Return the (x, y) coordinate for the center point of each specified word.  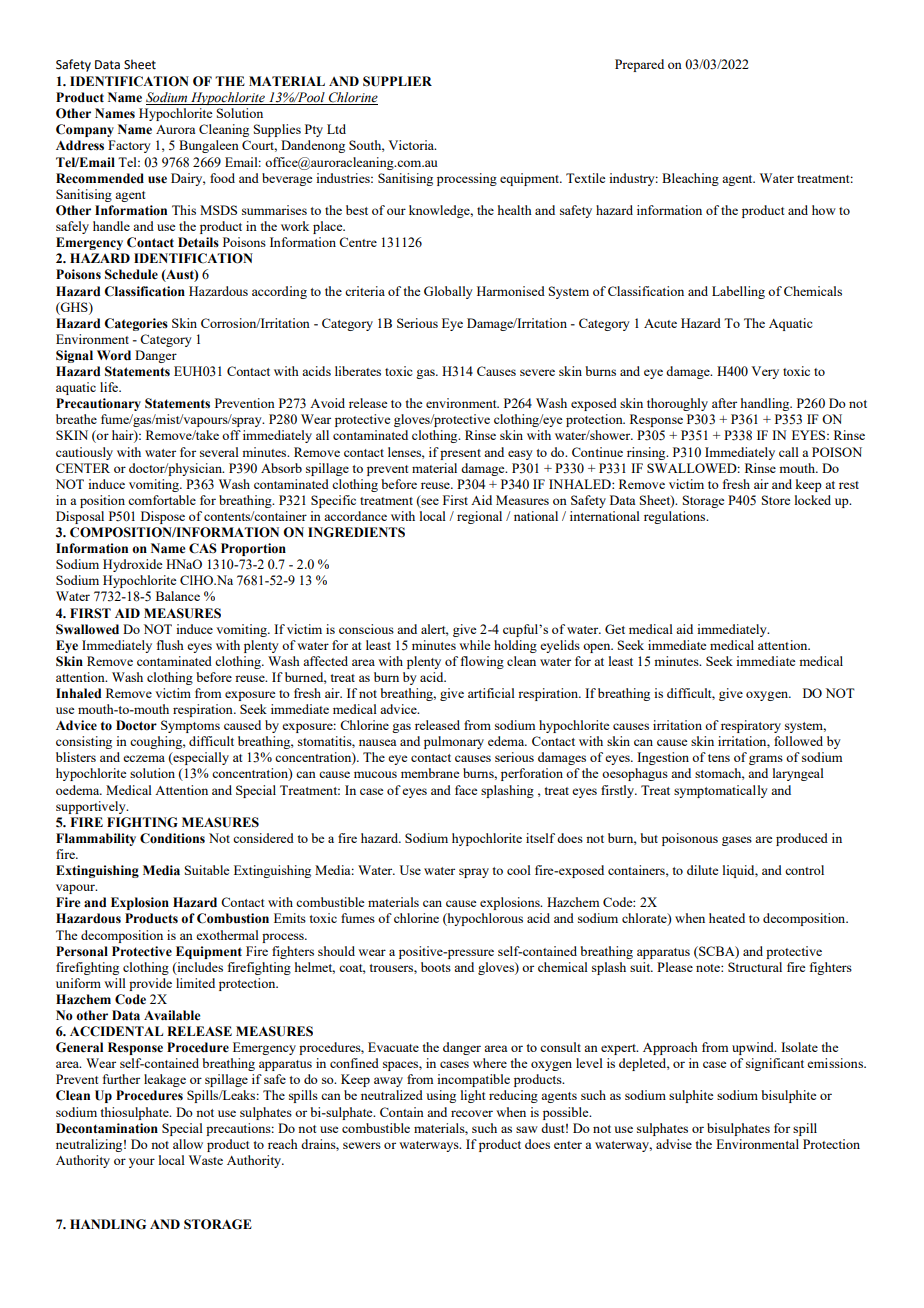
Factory (129, 146)
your (142, 1163)
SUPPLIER (397, 81)
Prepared (639, 65)
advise (674, 1144)
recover (472, 1113)
